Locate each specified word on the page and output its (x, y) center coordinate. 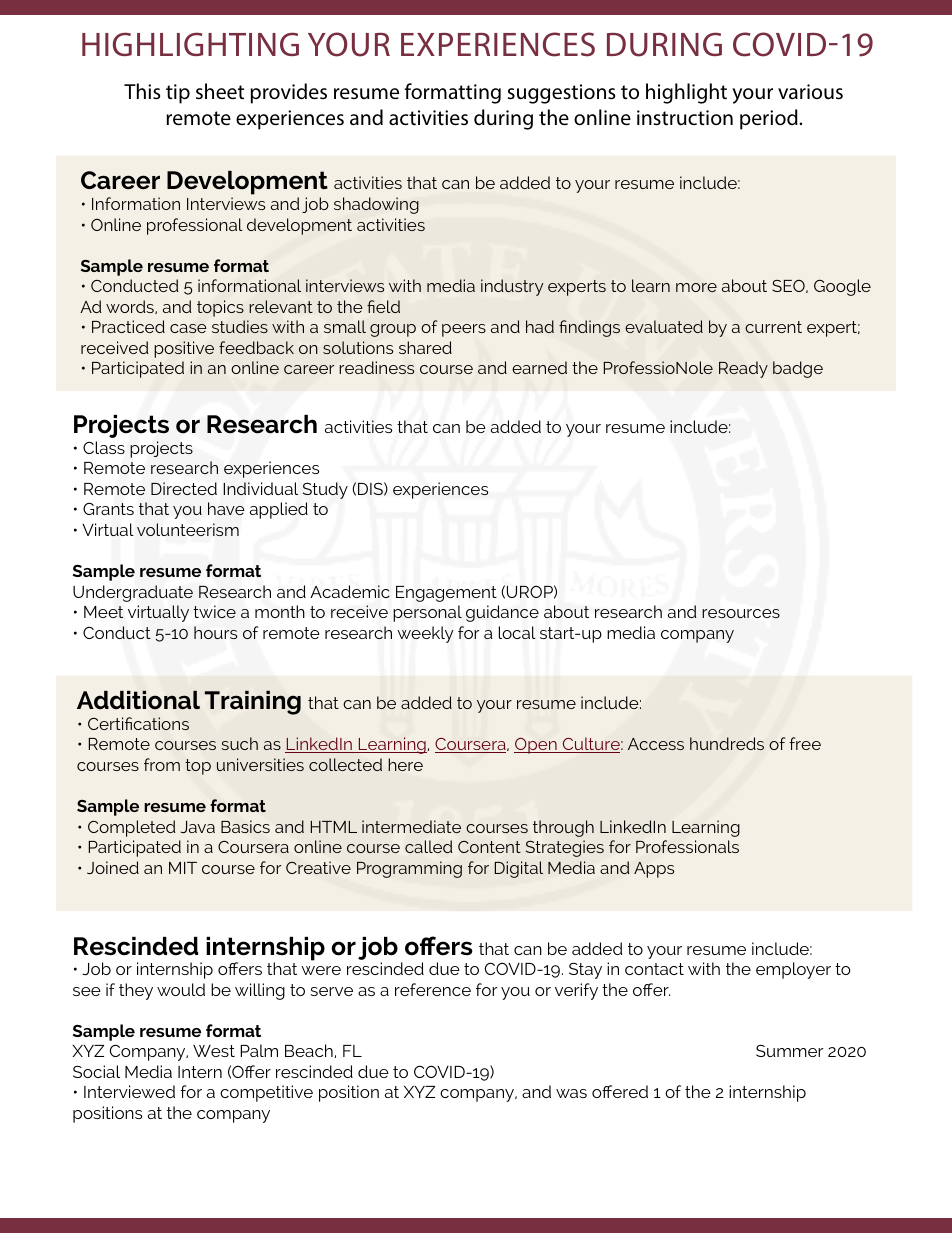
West (214, 1051)
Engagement (446, 594)
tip (178, 94)
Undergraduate (133, 593)
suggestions (561, 94)
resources (741, 613)
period (770, 119)
